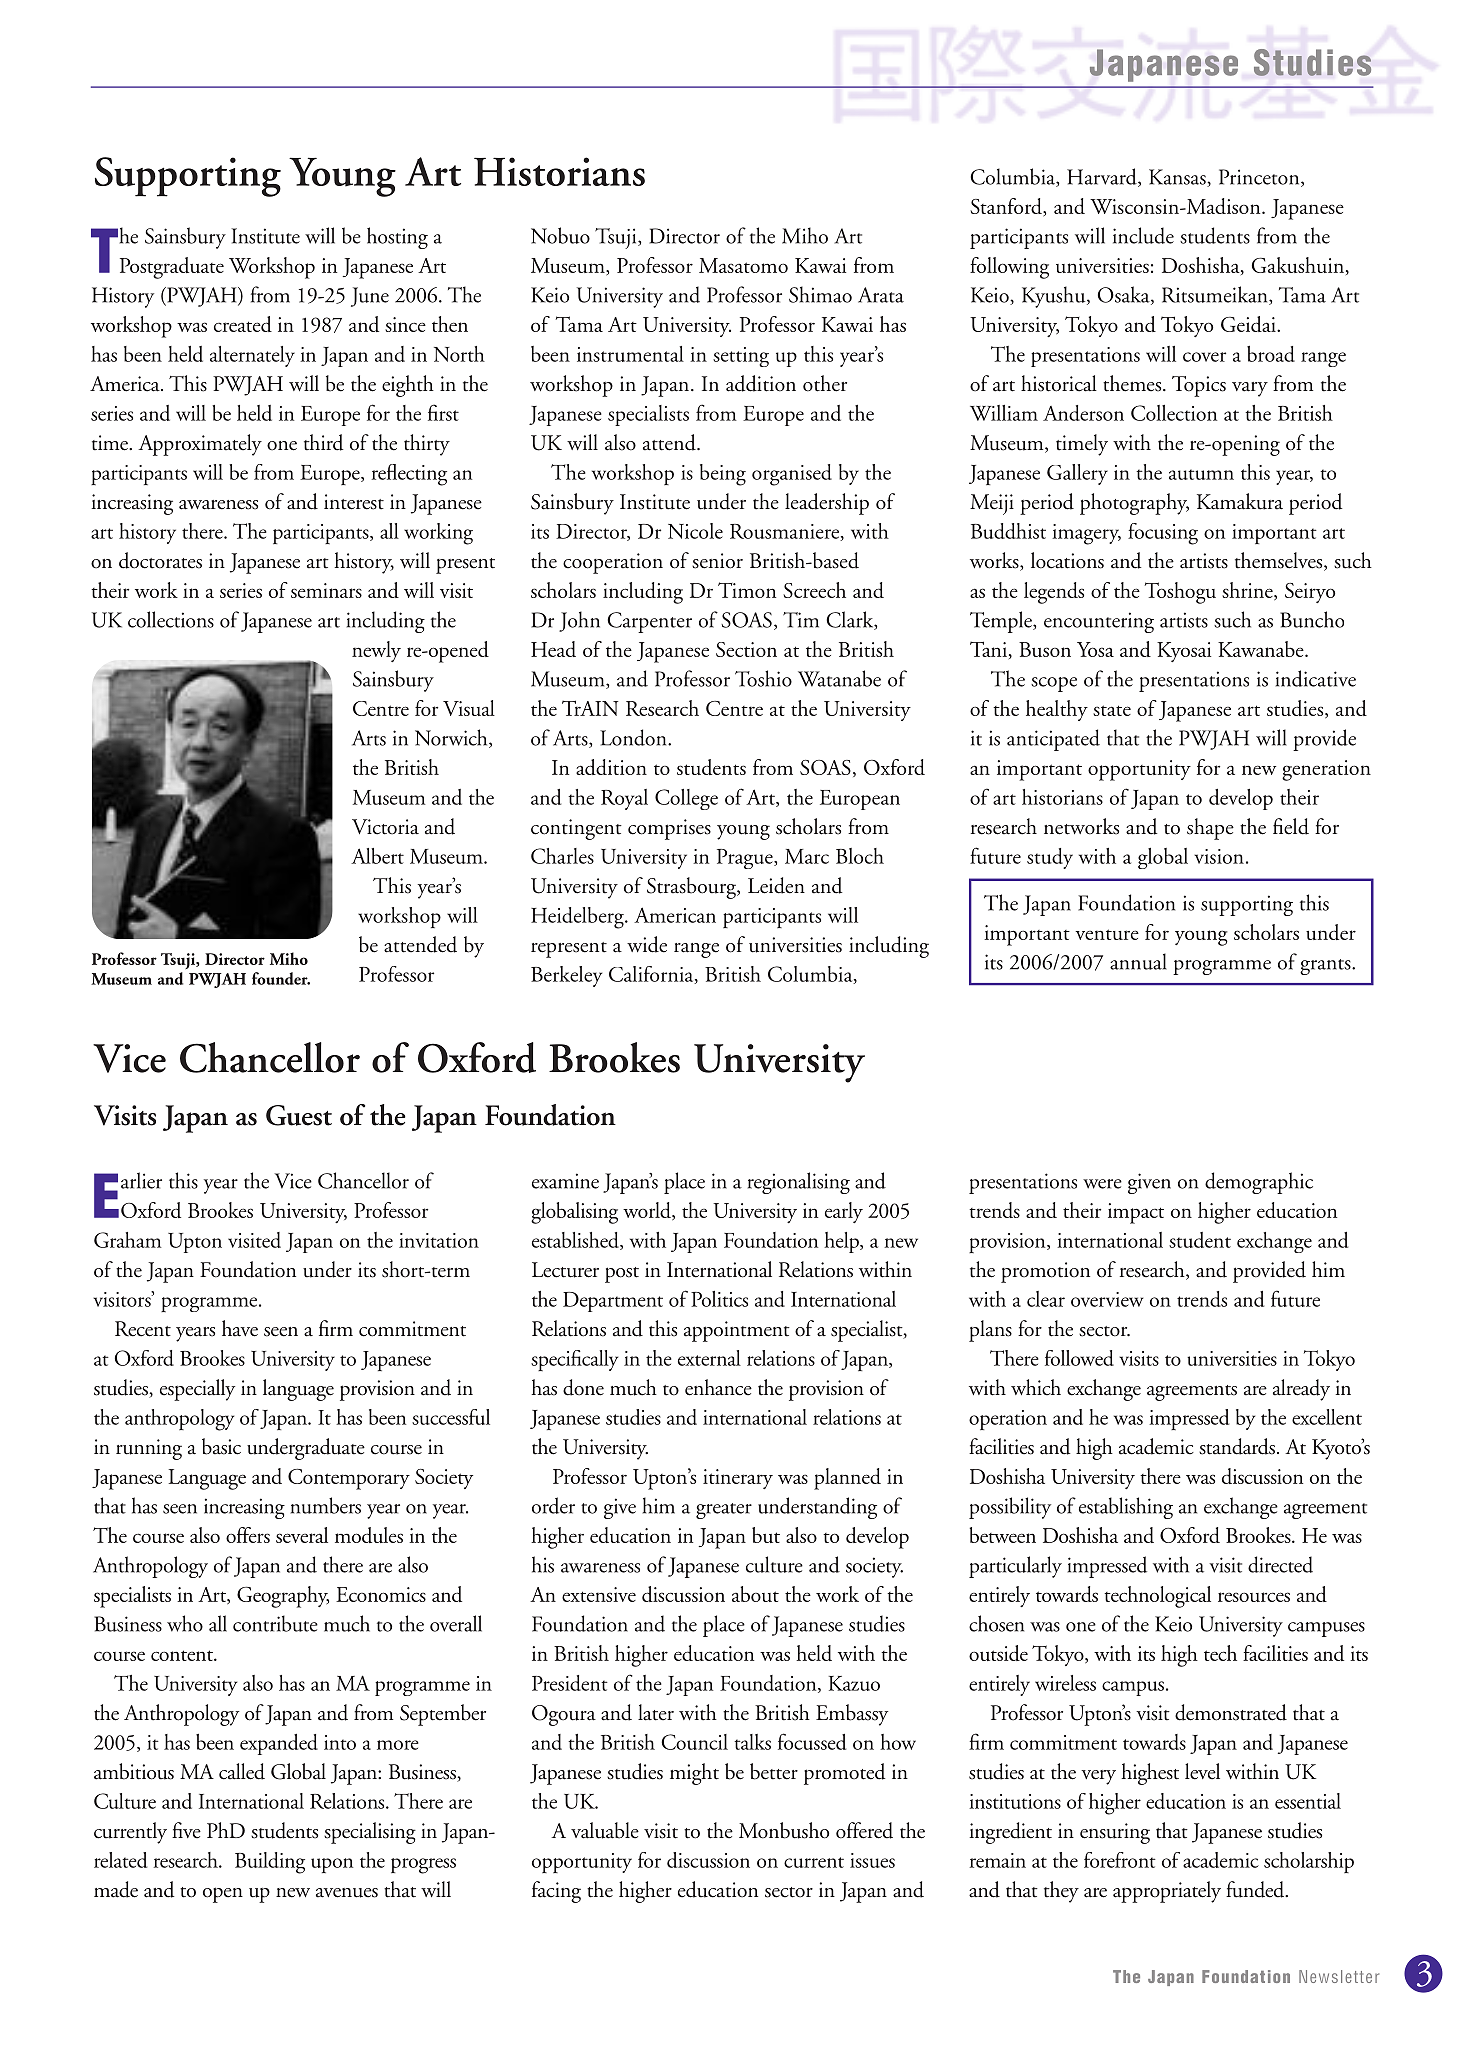 The width and height of the page is (1465, 2072). Describe the element at coordinates (270, 1863) in the page. I see `Building` at that location.
